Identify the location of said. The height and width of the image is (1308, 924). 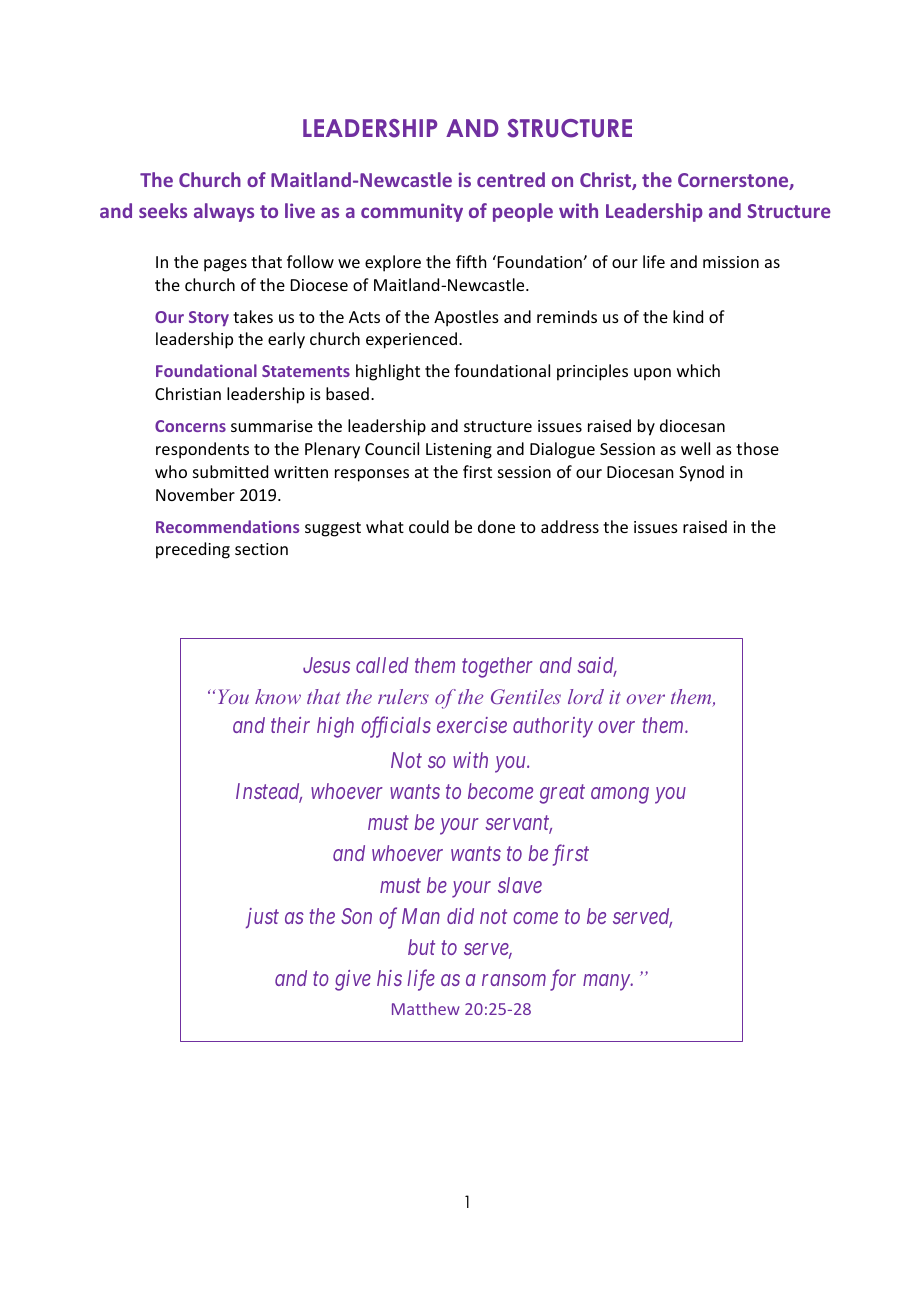
(597, 666).
